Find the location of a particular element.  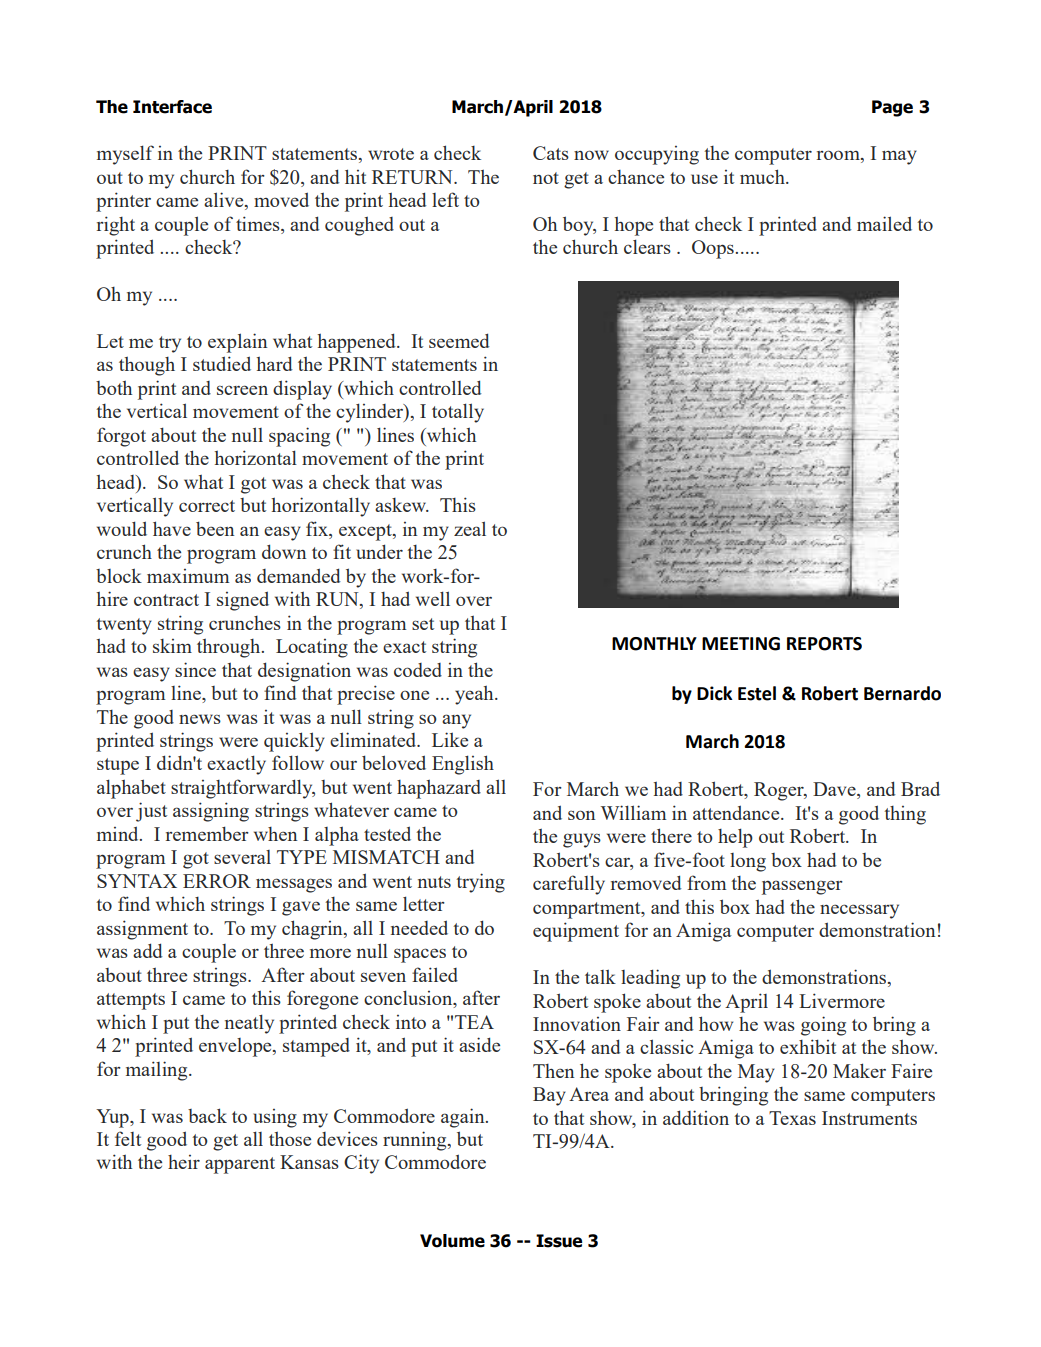

much is located at coordinates (763, 176).
